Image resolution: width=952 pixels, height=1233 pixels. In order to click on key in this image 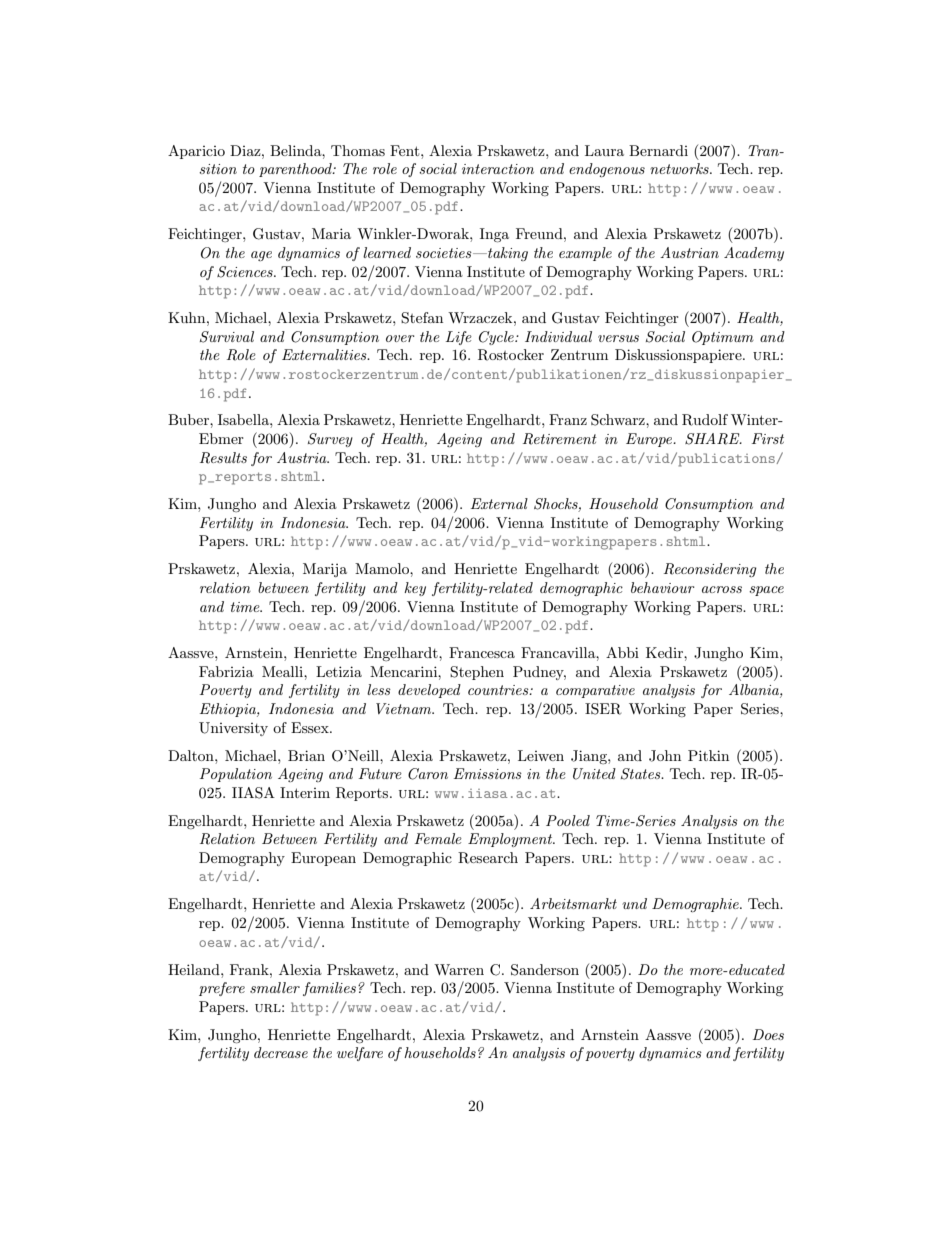, I will do `click(415, 589)`.
